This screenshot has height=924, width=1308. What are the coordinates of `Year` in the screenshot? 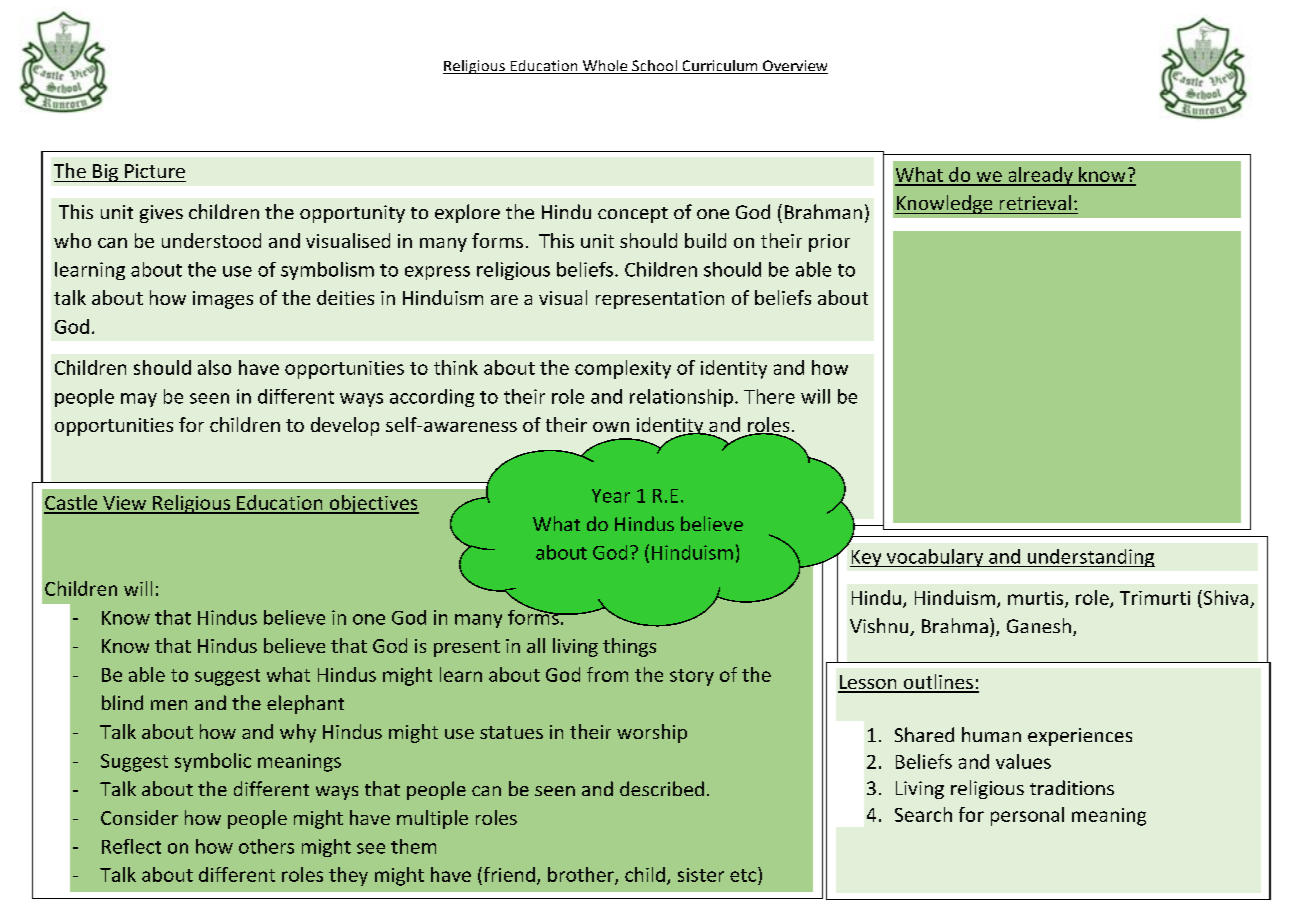 It's located at (611, 496).
